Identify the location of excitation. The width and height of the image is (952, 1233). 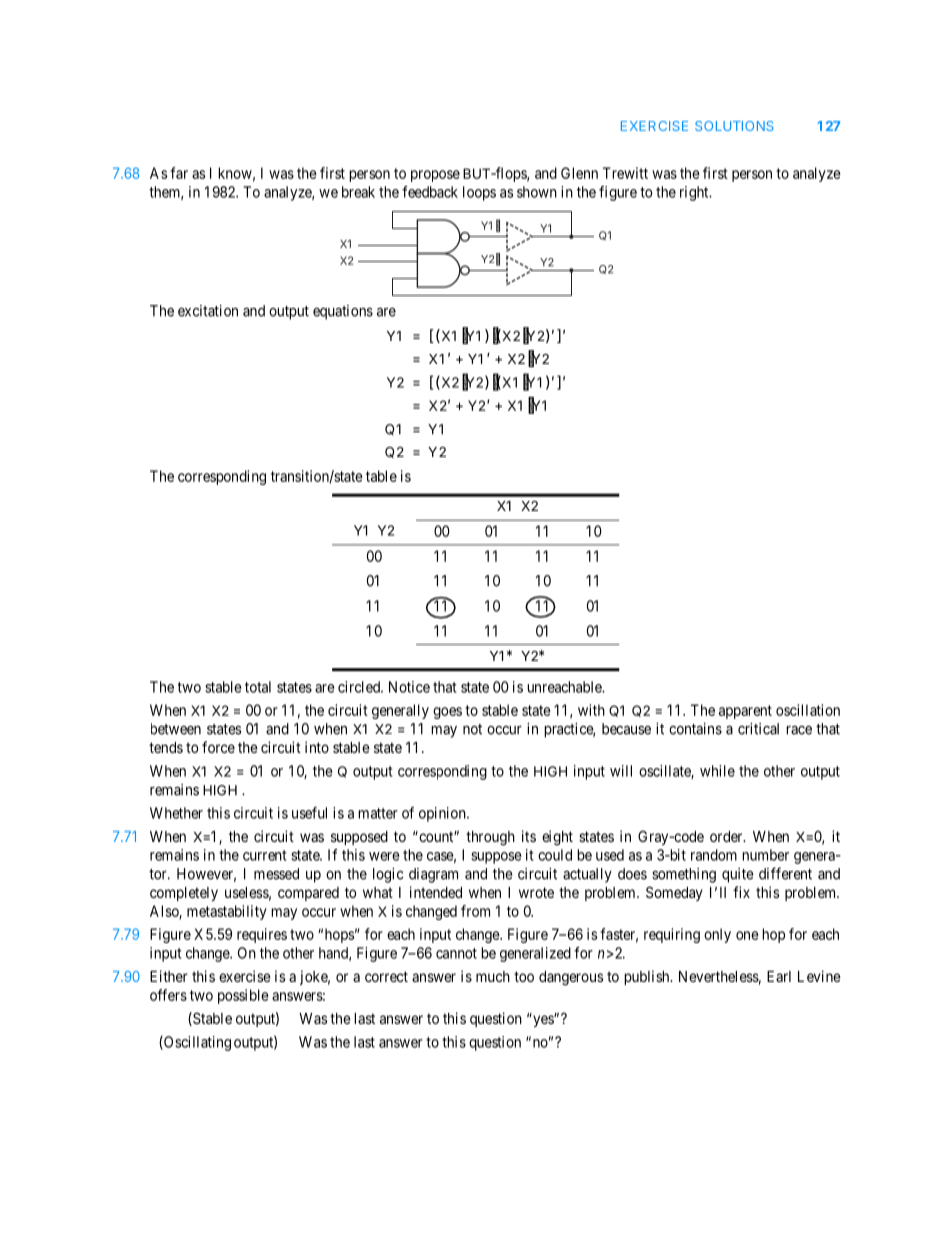
(208, 311).
